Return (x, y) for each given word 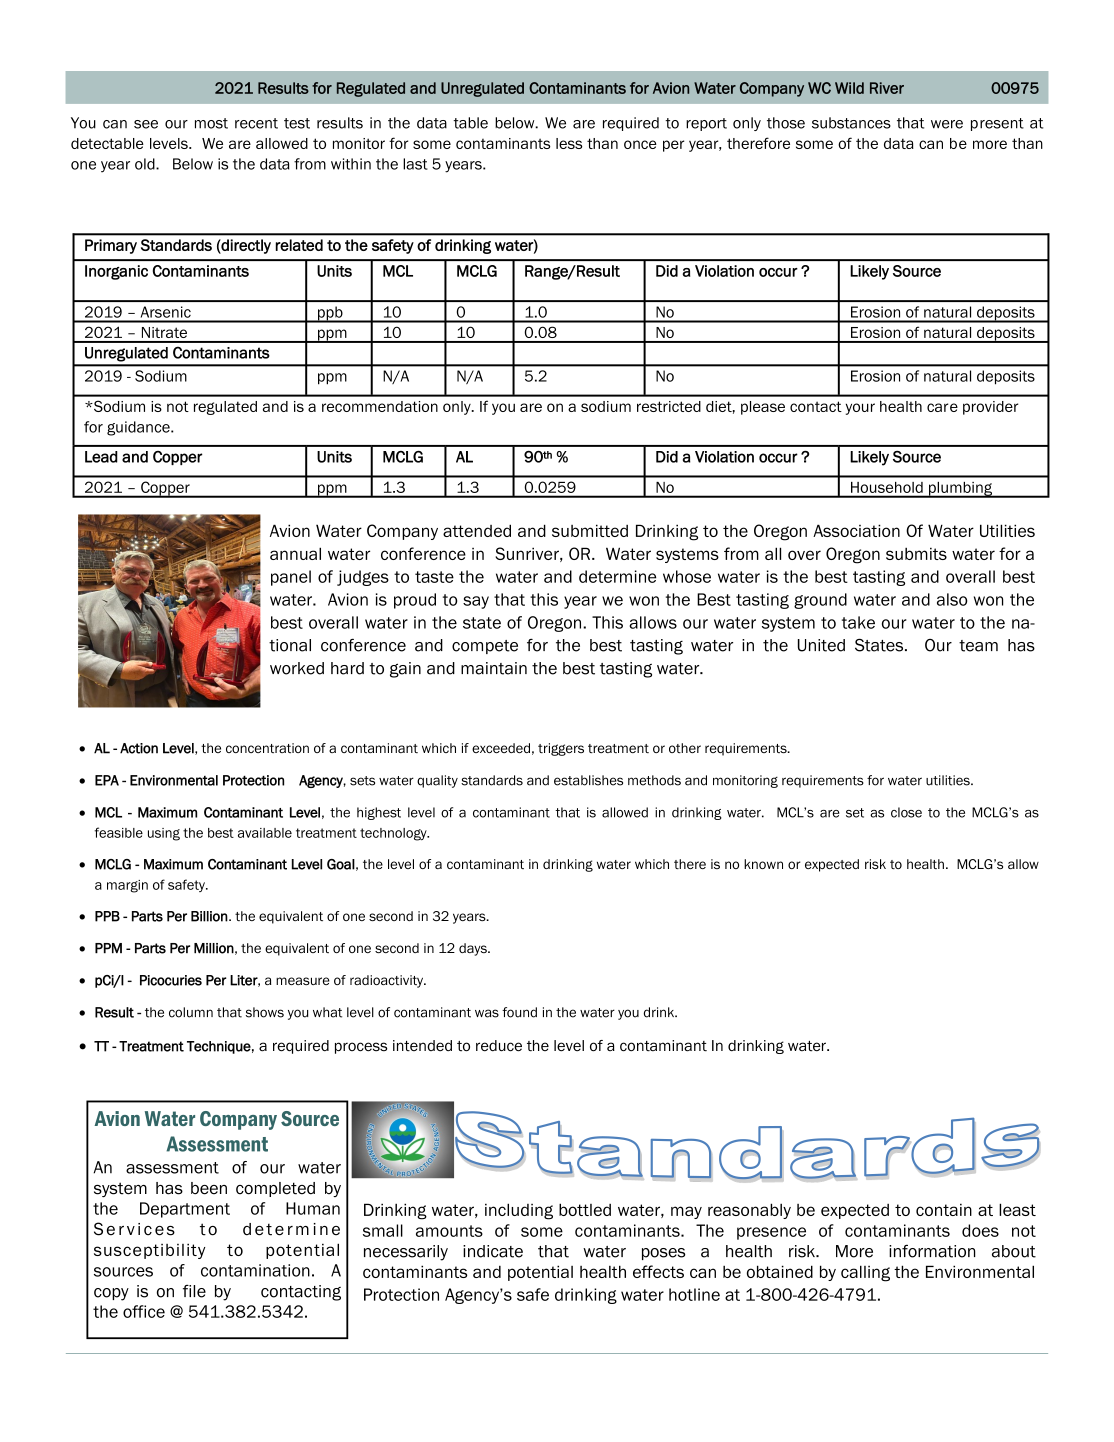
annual (295, 553)
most (211, 123)
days (474, 949)
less (569, 143)
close (906, 812)
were (947, 124)
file (194, 1291)
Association (856, 530)
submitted (590, 530)
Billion (209, 916)
